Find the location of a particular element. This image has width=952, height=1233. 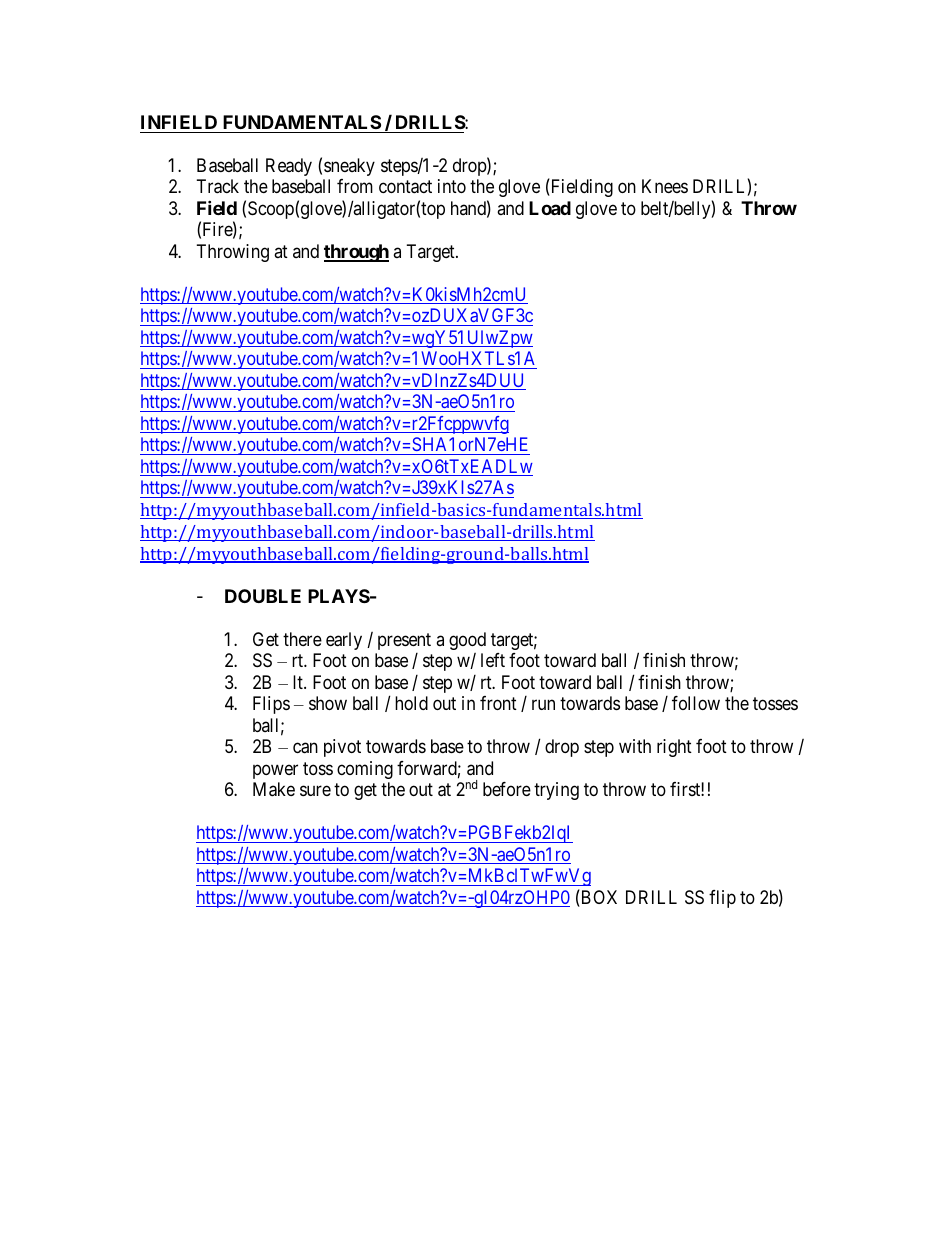

present is located at coordinates (404, 641).
